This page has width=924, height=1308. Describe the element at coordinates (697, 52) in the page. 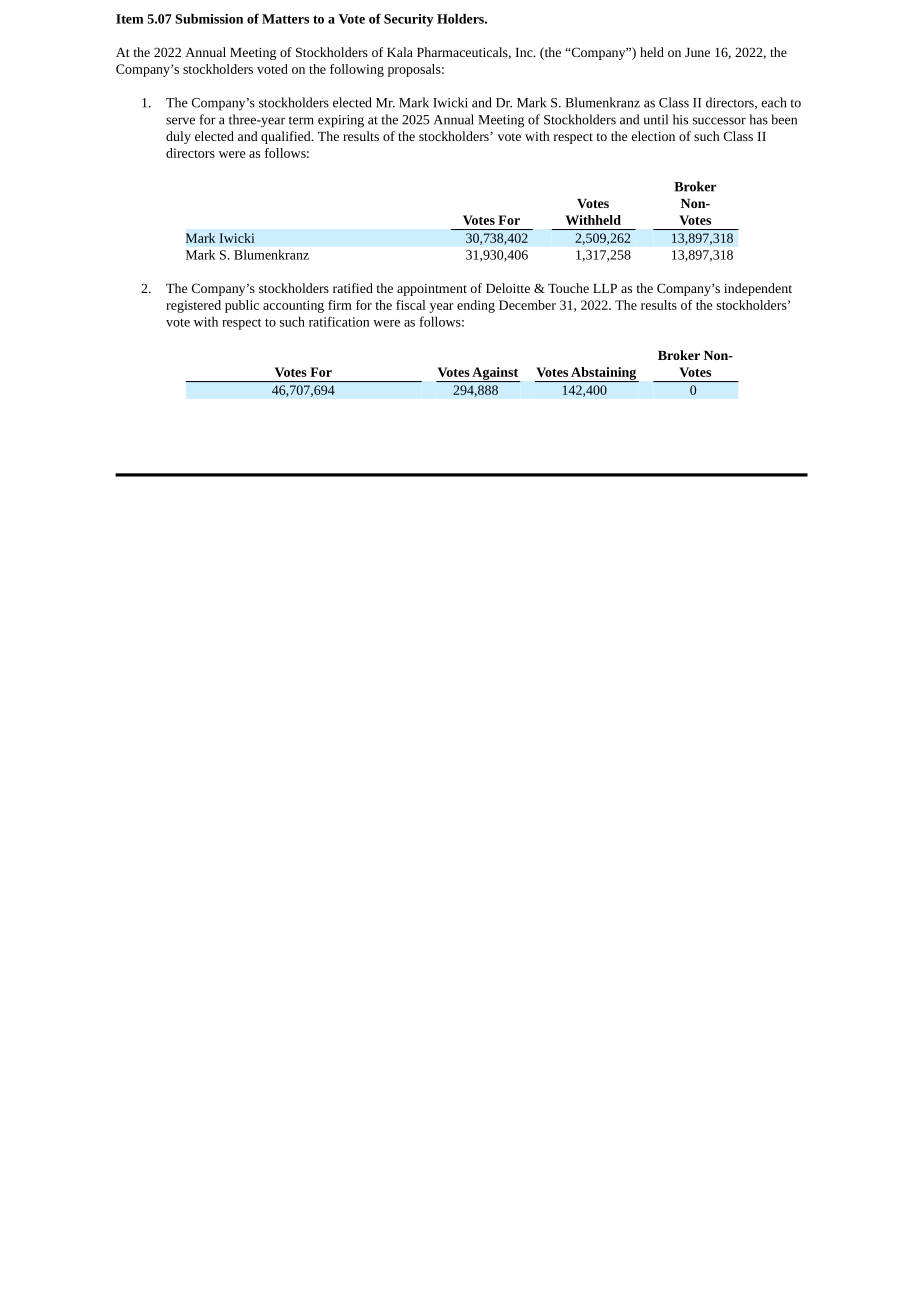

I see `June` at that location.
